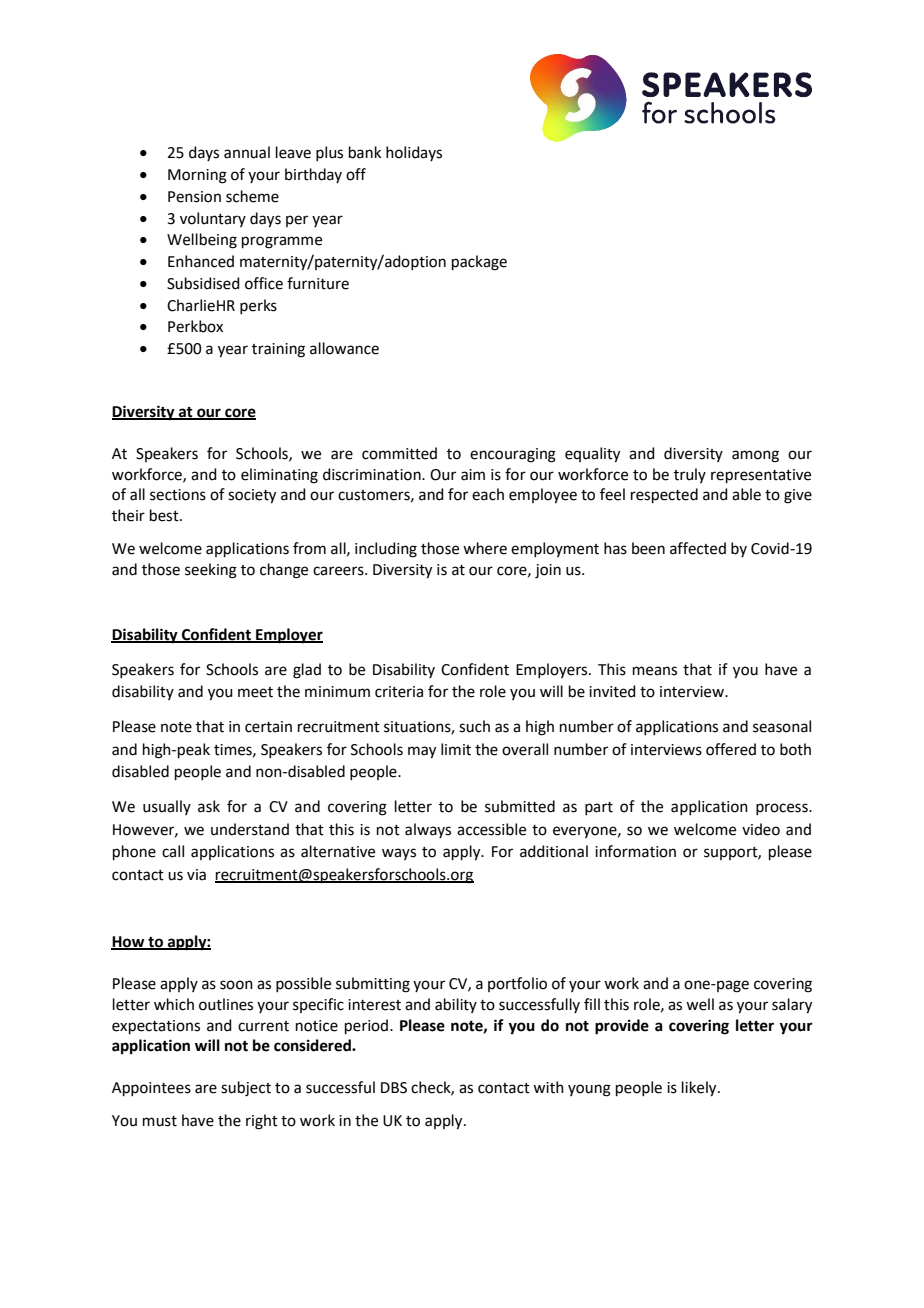 Image resolution: width=924 pixels, height=1308 pixels. Describe the element at coordinates (394, 1088) in the page. I see `DBS` at that location.
